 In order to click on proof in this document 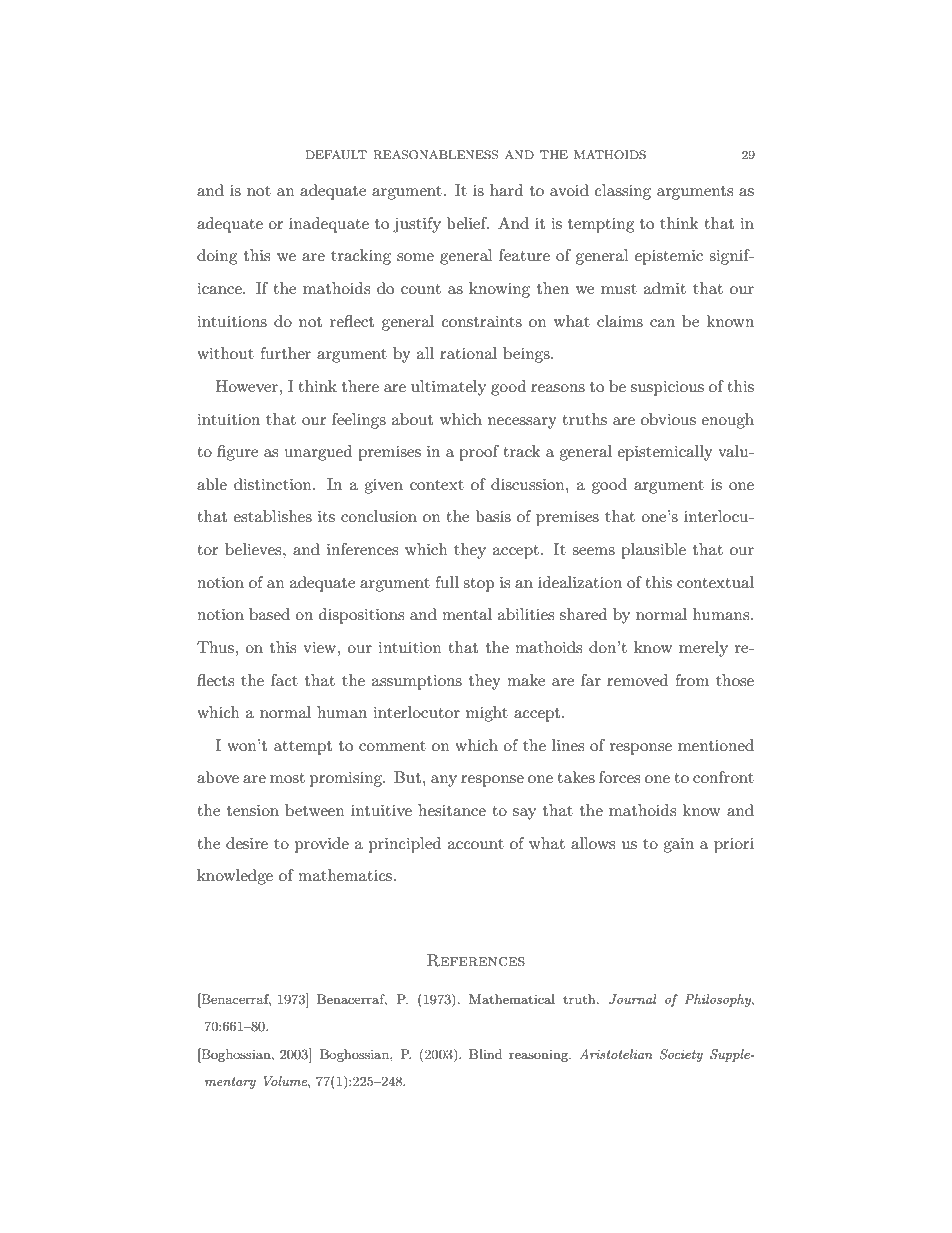, I will do `click(479, 453)`.
